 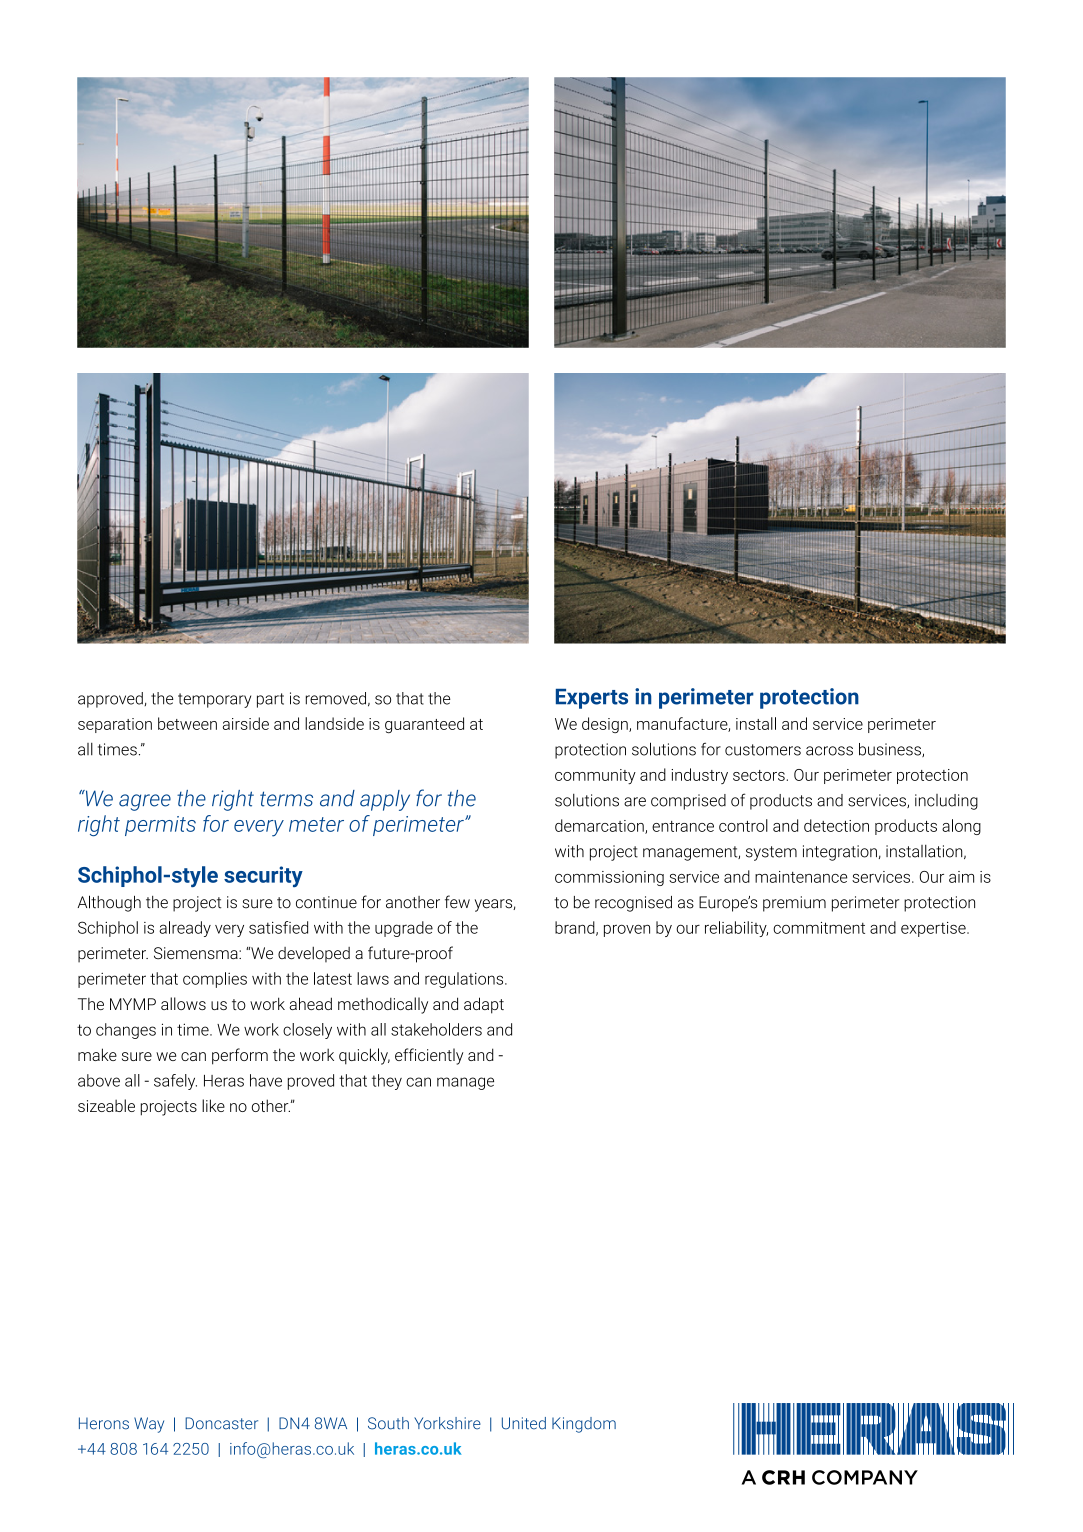 What do you see at coordinates (447, 1423) in the image?
I see `Yorkshire` at bounding box center [447, 1423].
